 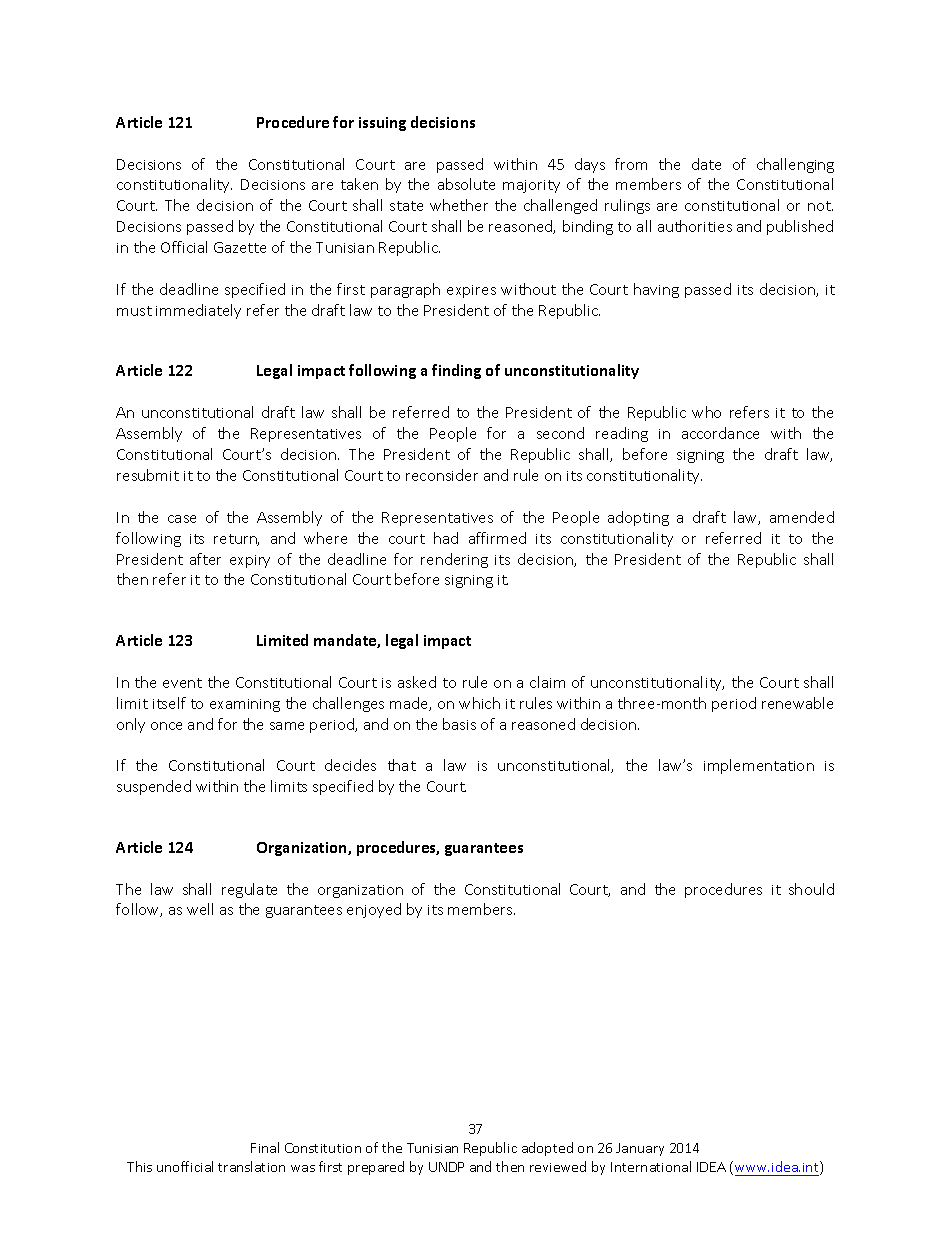 What do you see at coordinates (547, 1149) in the screenshot?
I see `adopted` at bounding box center [547, 1149].
